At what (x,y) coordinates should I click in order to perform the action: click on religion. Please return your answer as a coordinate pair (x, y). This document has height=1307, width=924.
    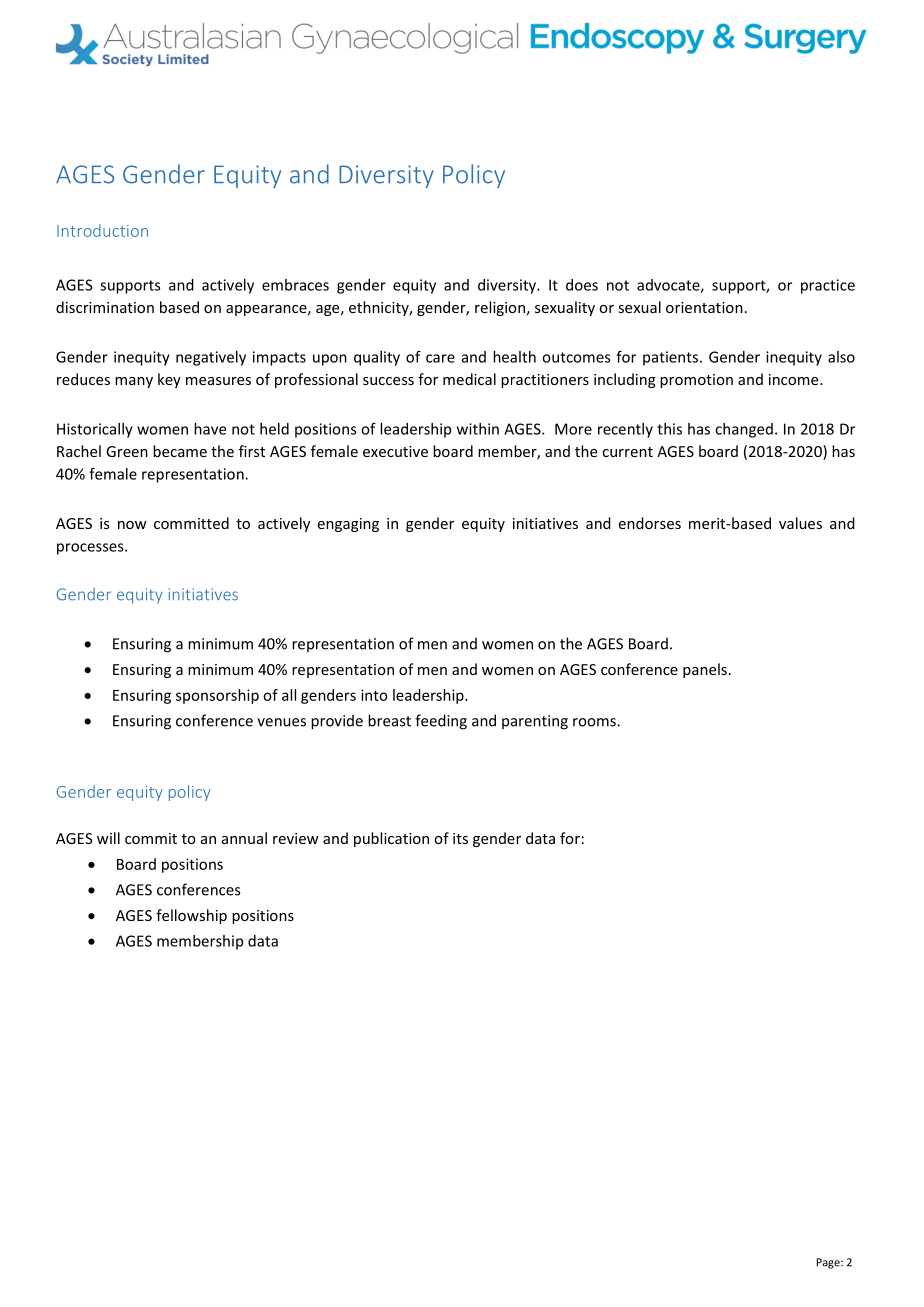
    Looking at the image, I should click on (500, 308).
